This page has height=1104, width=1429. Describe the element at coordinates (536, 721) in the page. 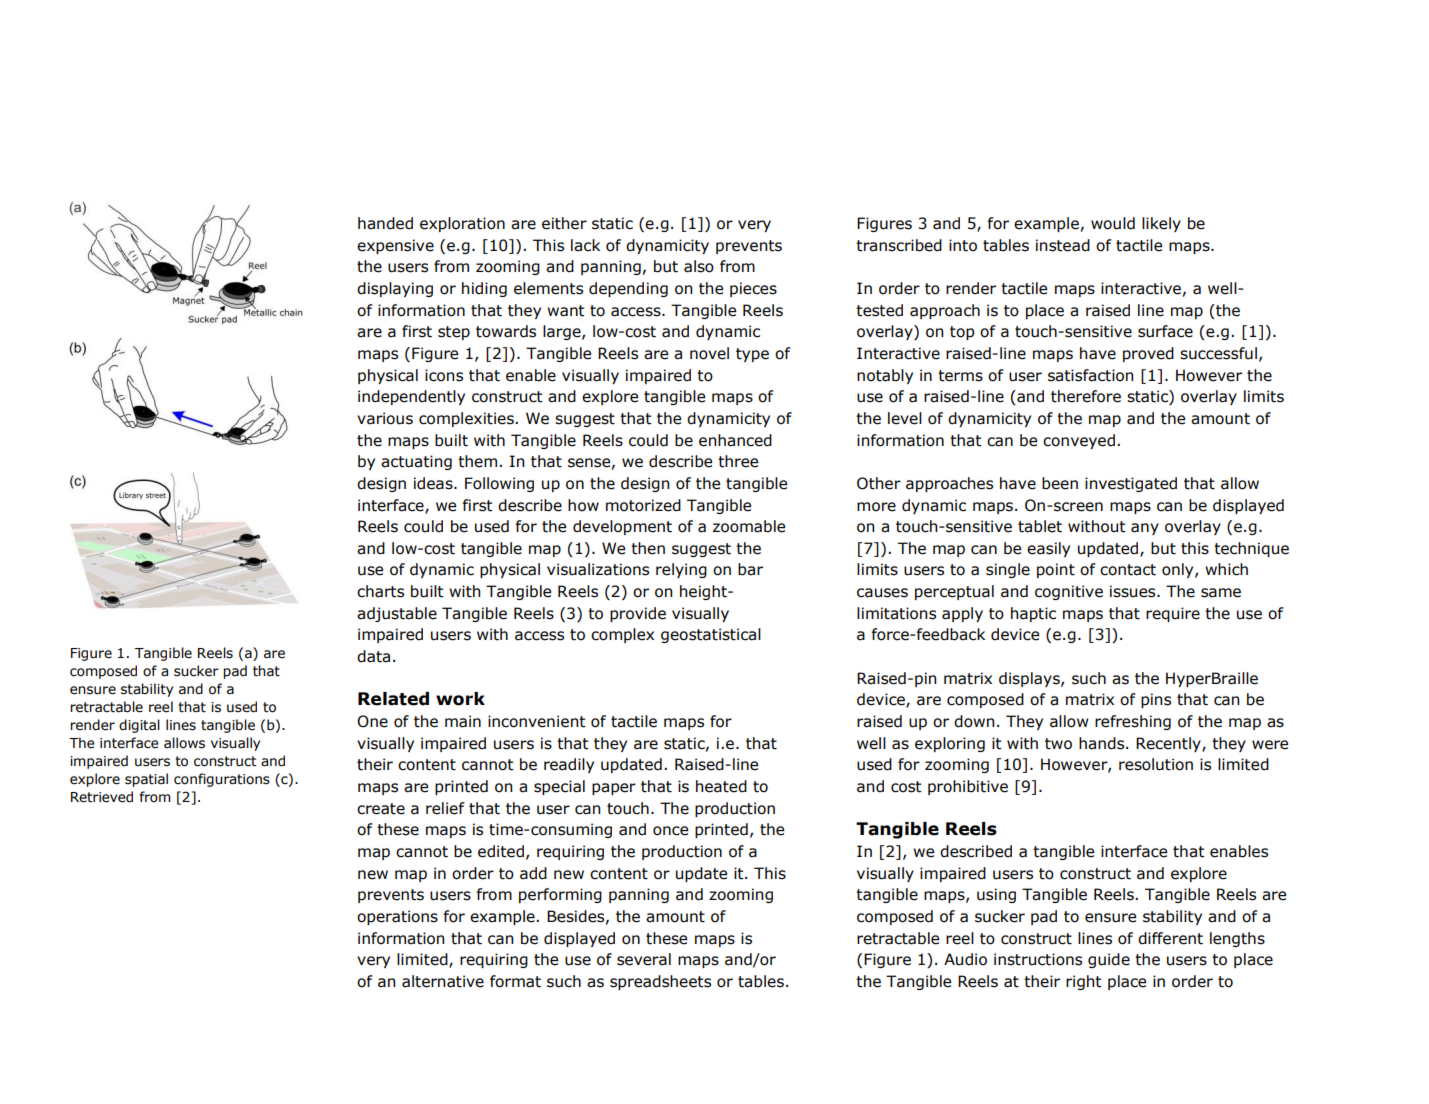

I see `inconvenient` at that location.
